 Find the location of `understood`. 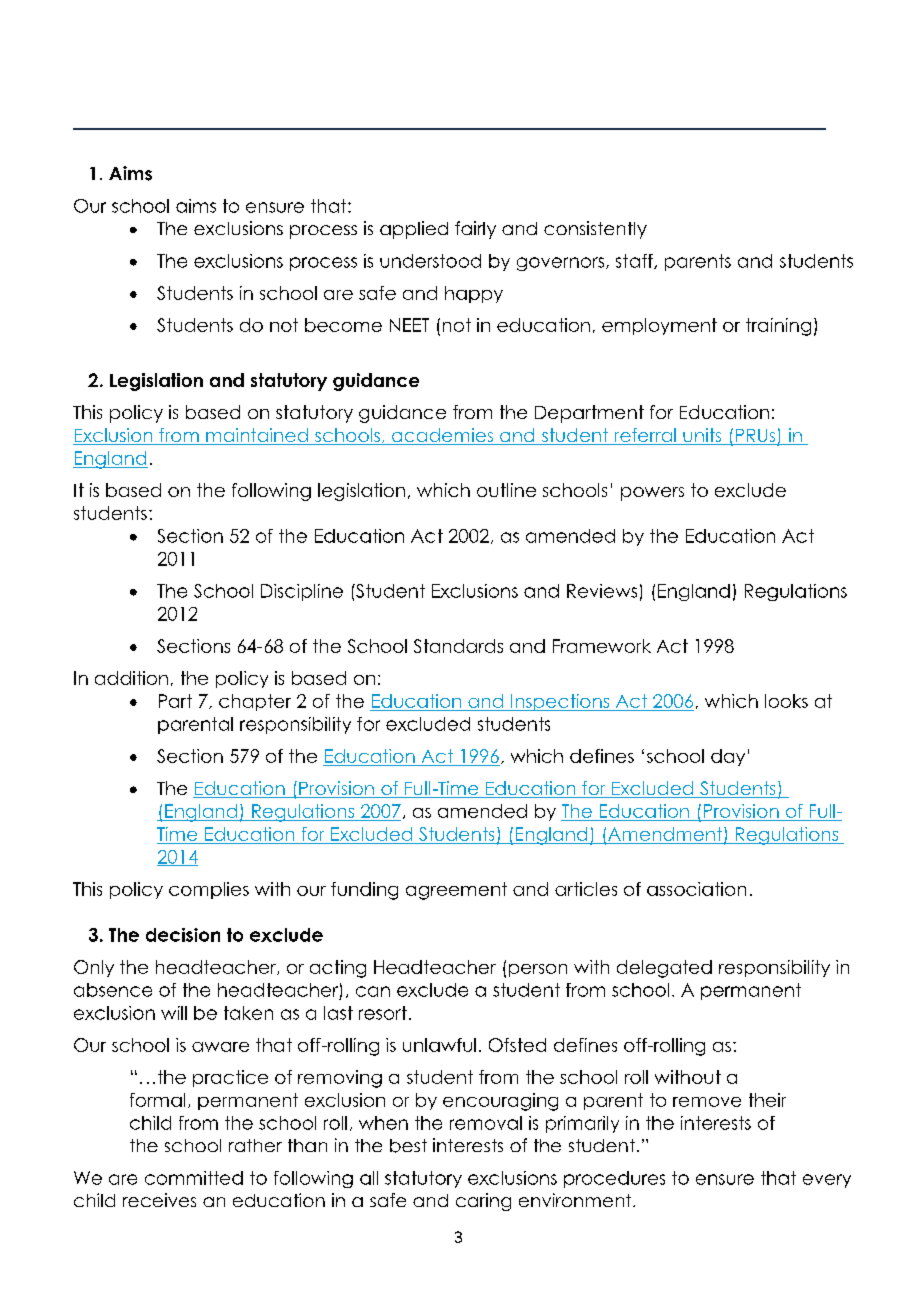

understood is located at coordinates (430, 261).
